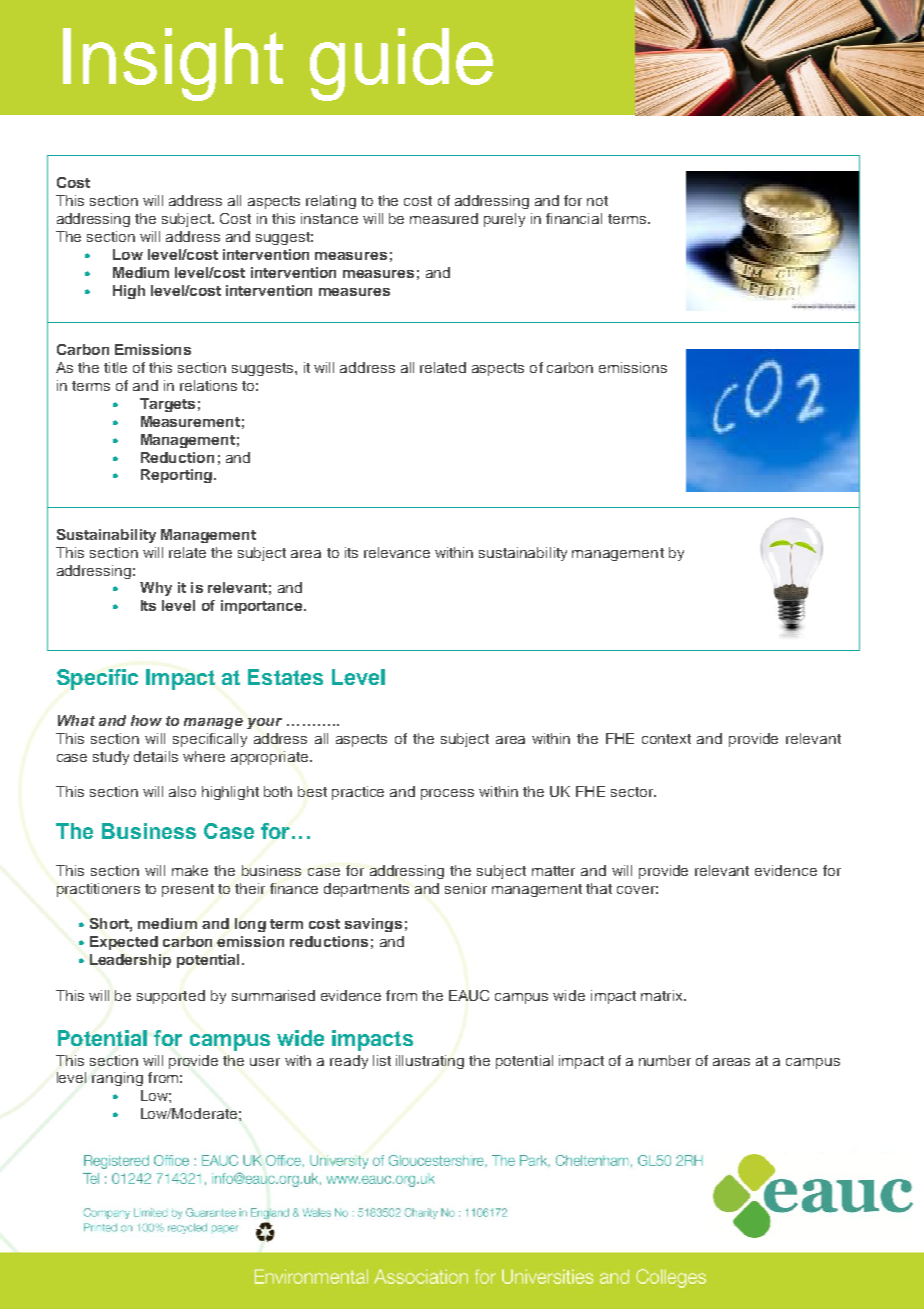  What do you see at coordinates (665, 1060) in the document?
I see `number` at bounding box center [665, 1060].
